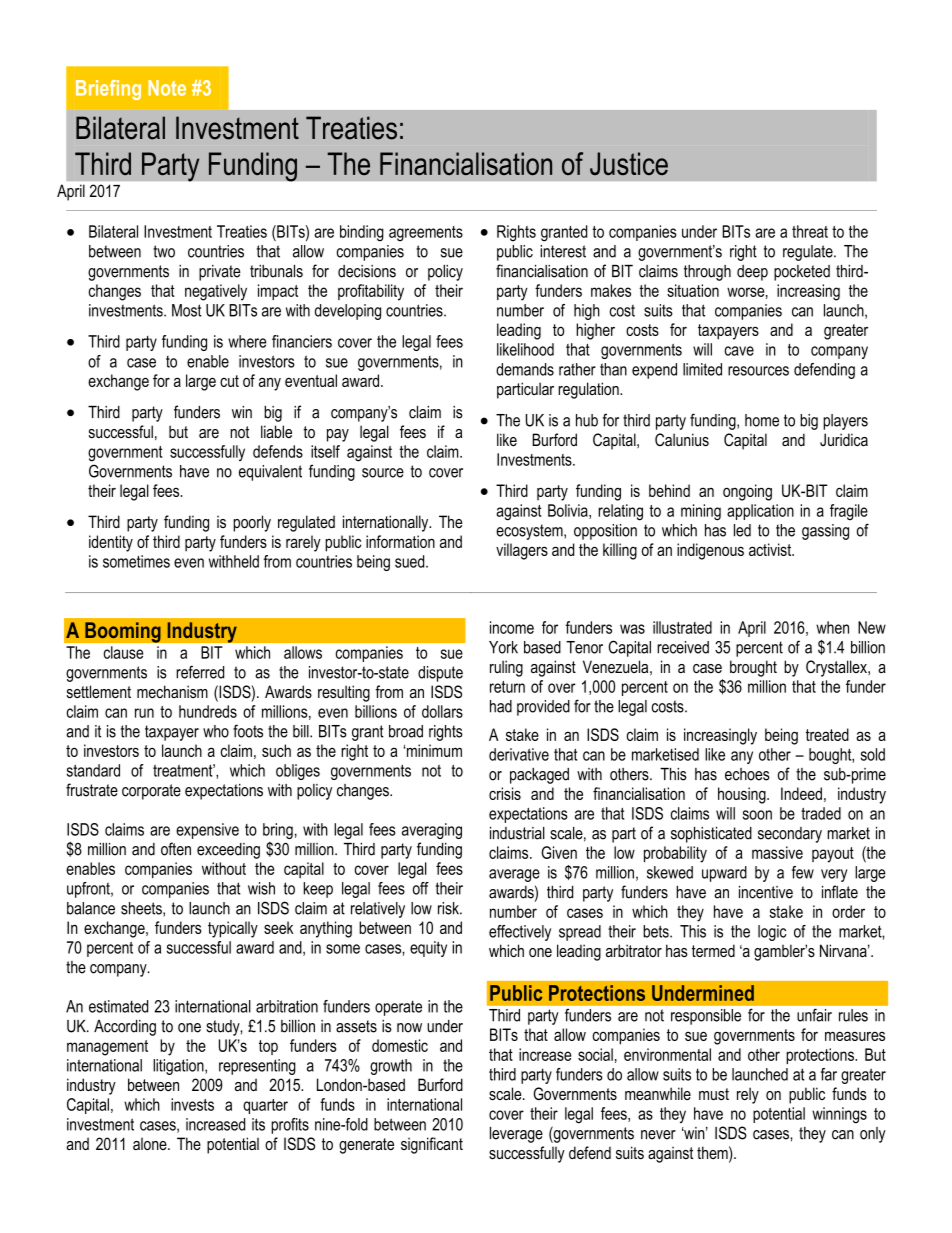 This page has width=952, height=1233. I want to click on Justice, so click(629, 163).
